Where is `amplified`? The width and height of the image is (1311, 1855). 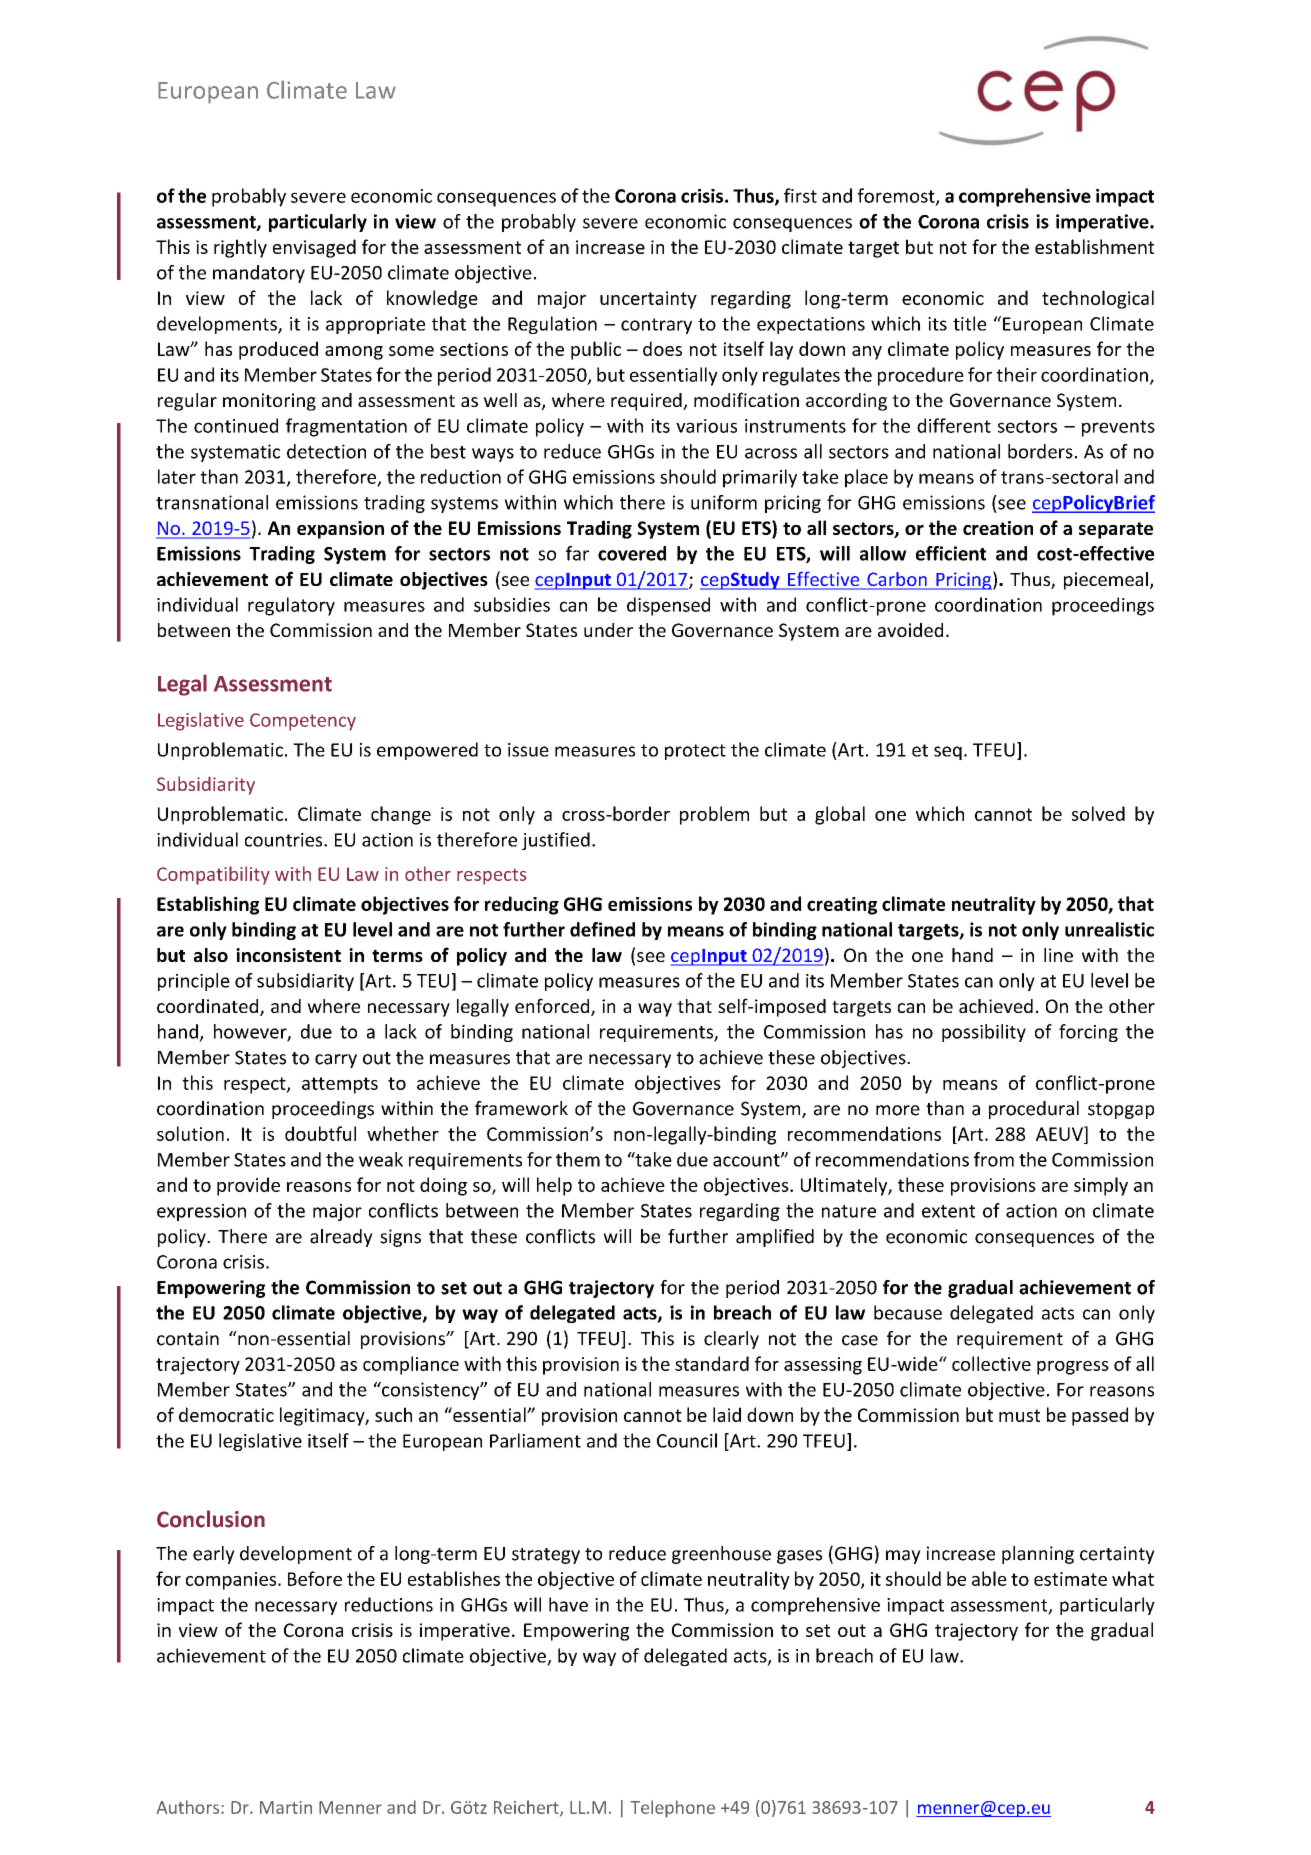 amplified is located at coordinates (775, 1238).
